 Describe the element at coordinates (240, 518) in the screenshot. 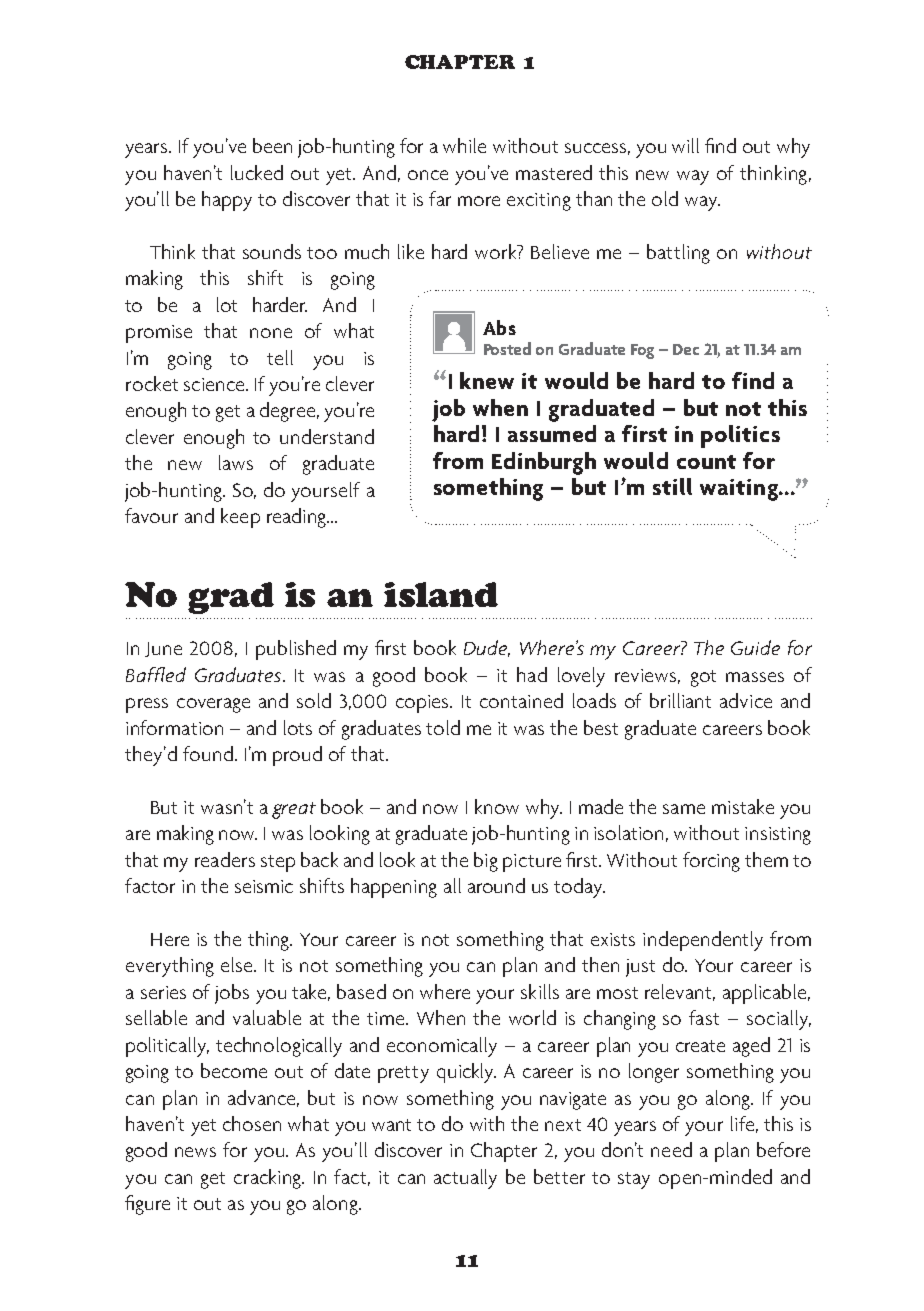

I see `keep` at that location.
